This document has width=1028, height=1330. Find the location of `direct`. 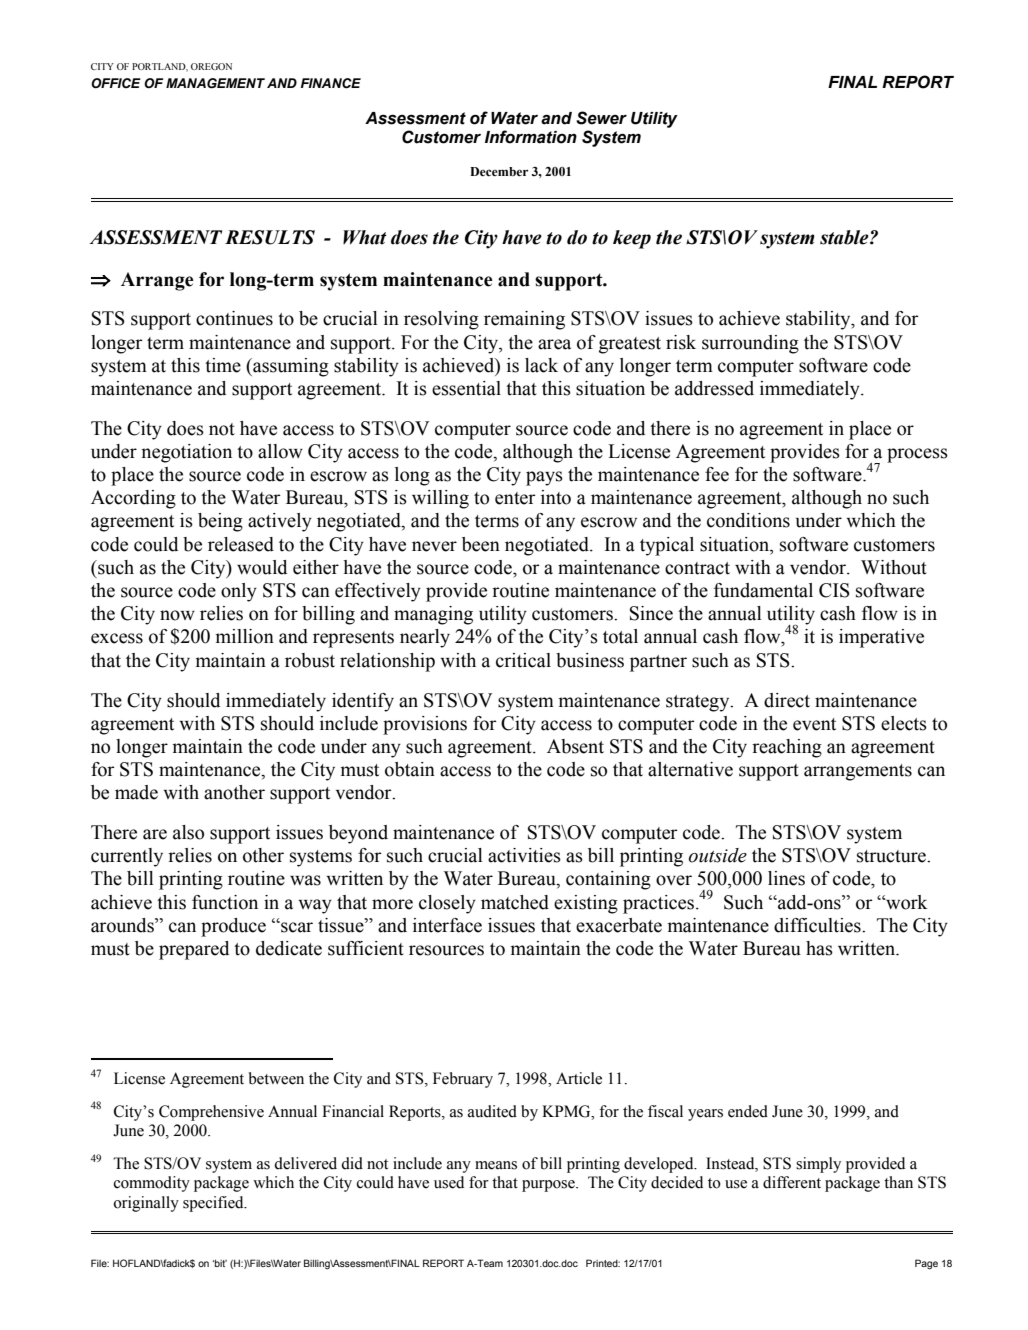

direct is located at coordinates (787, 700).
